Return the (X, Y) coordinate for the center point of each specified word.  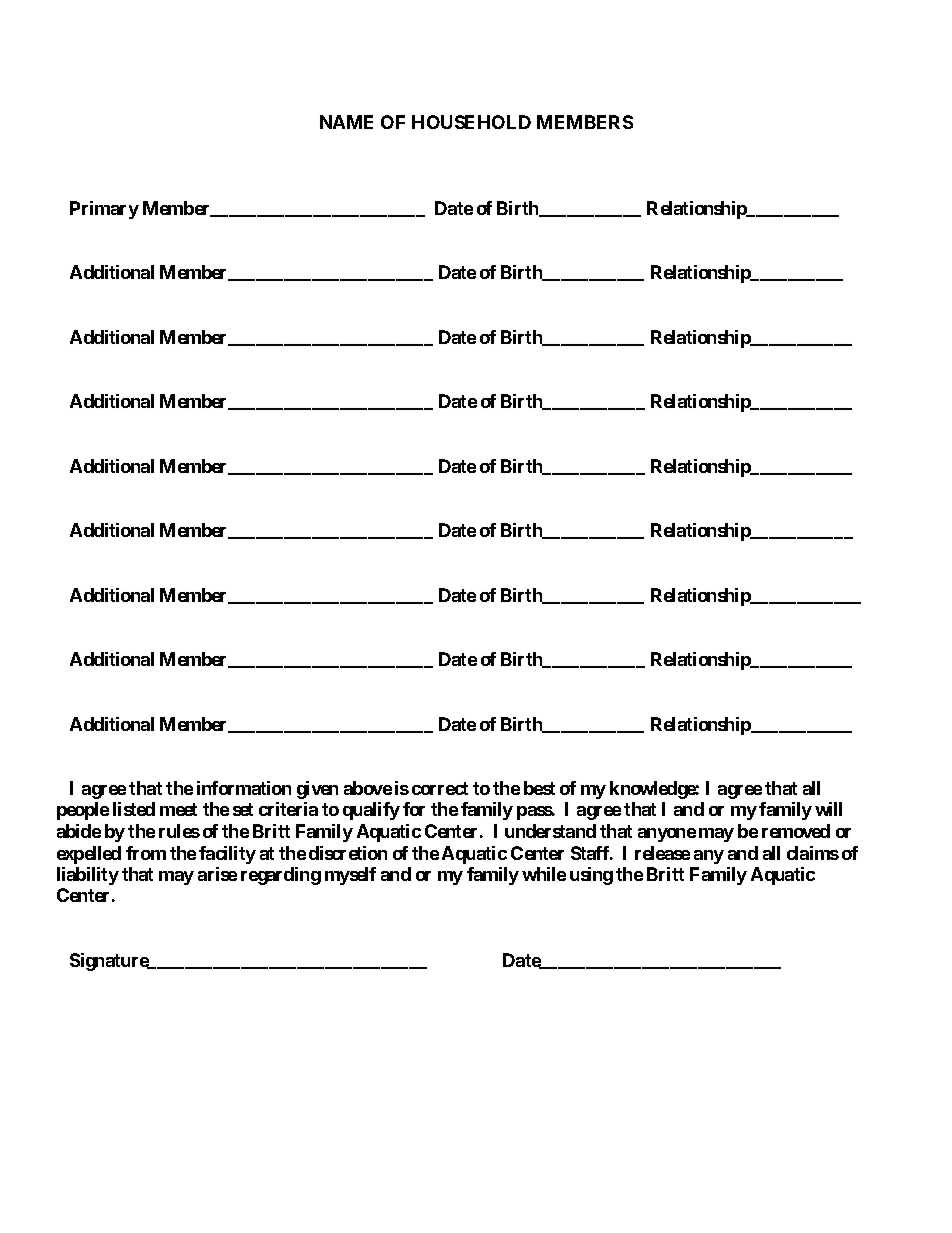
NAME (346, 122)
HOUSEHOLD (471, 122)
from (146, 853)
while (544, 874)
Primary (104, 210)
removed (796, 831)
